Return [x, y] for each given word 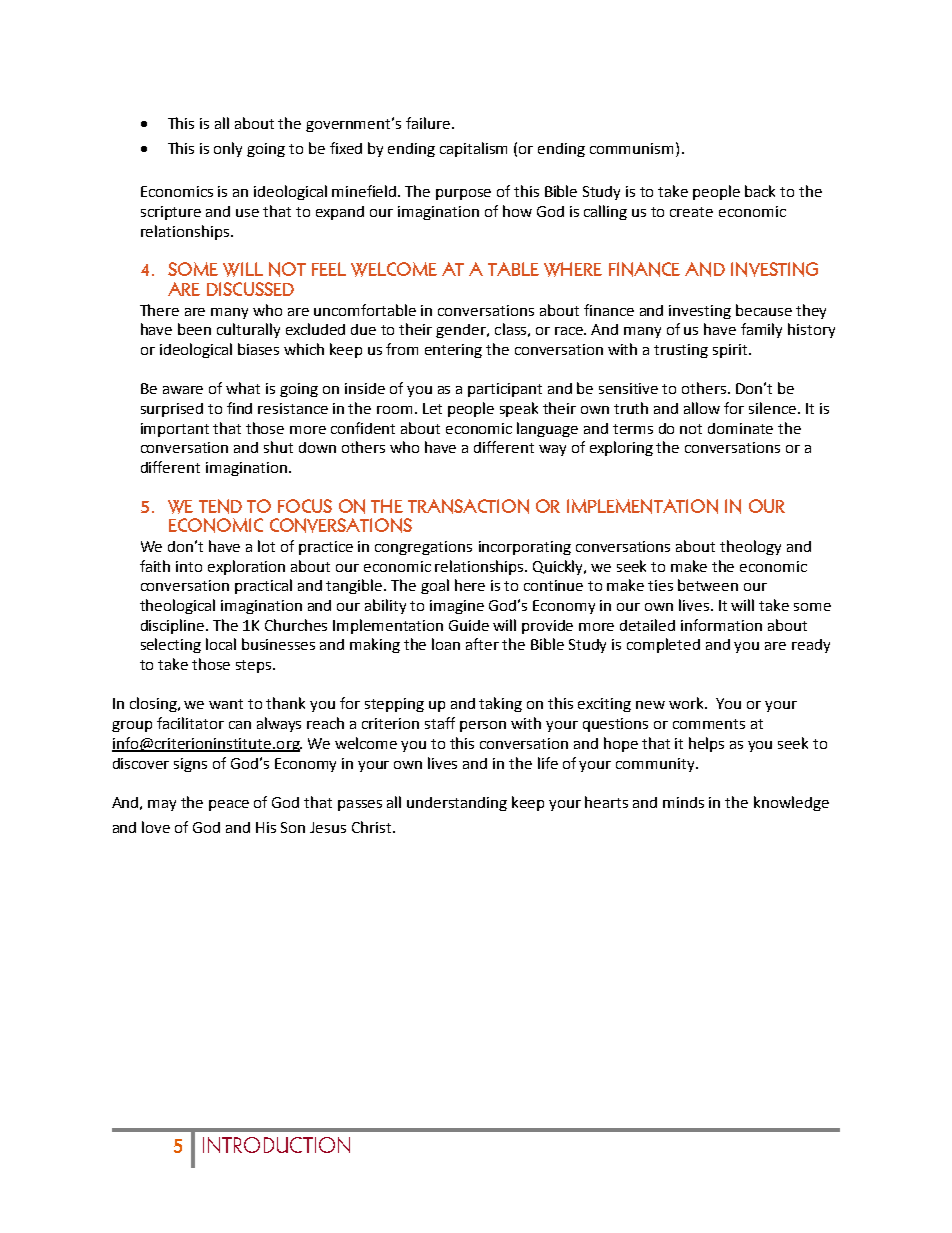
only [228, 149]
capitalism [473, 149]
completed [663, 645]
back [760, 191]
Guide [469, 625]
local [221, 644]
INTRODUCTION [276, 1145]
